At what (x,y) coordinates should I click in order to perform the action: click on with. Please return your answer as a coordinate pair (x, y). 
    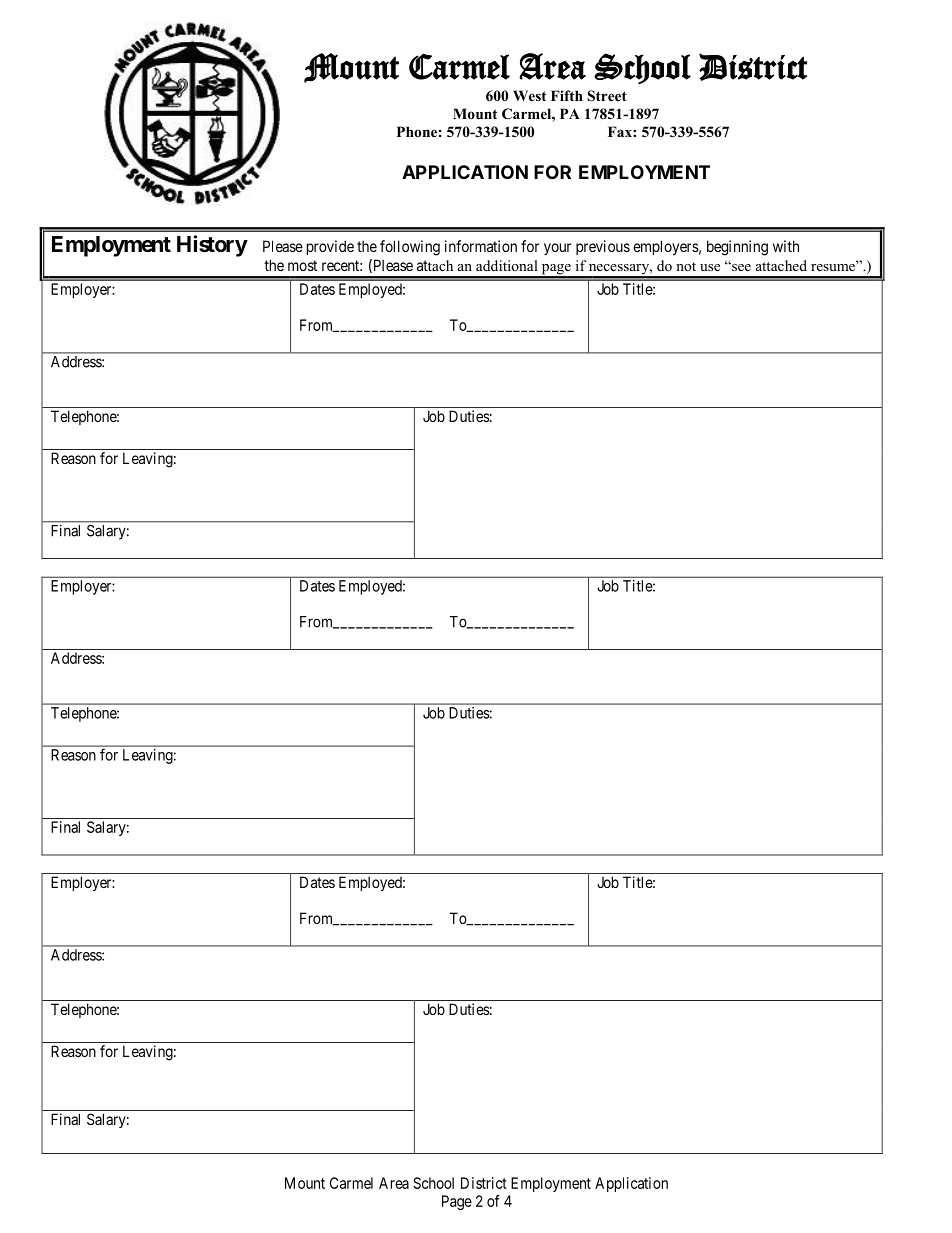
    Looking at the image, I should click on (786, 246).
